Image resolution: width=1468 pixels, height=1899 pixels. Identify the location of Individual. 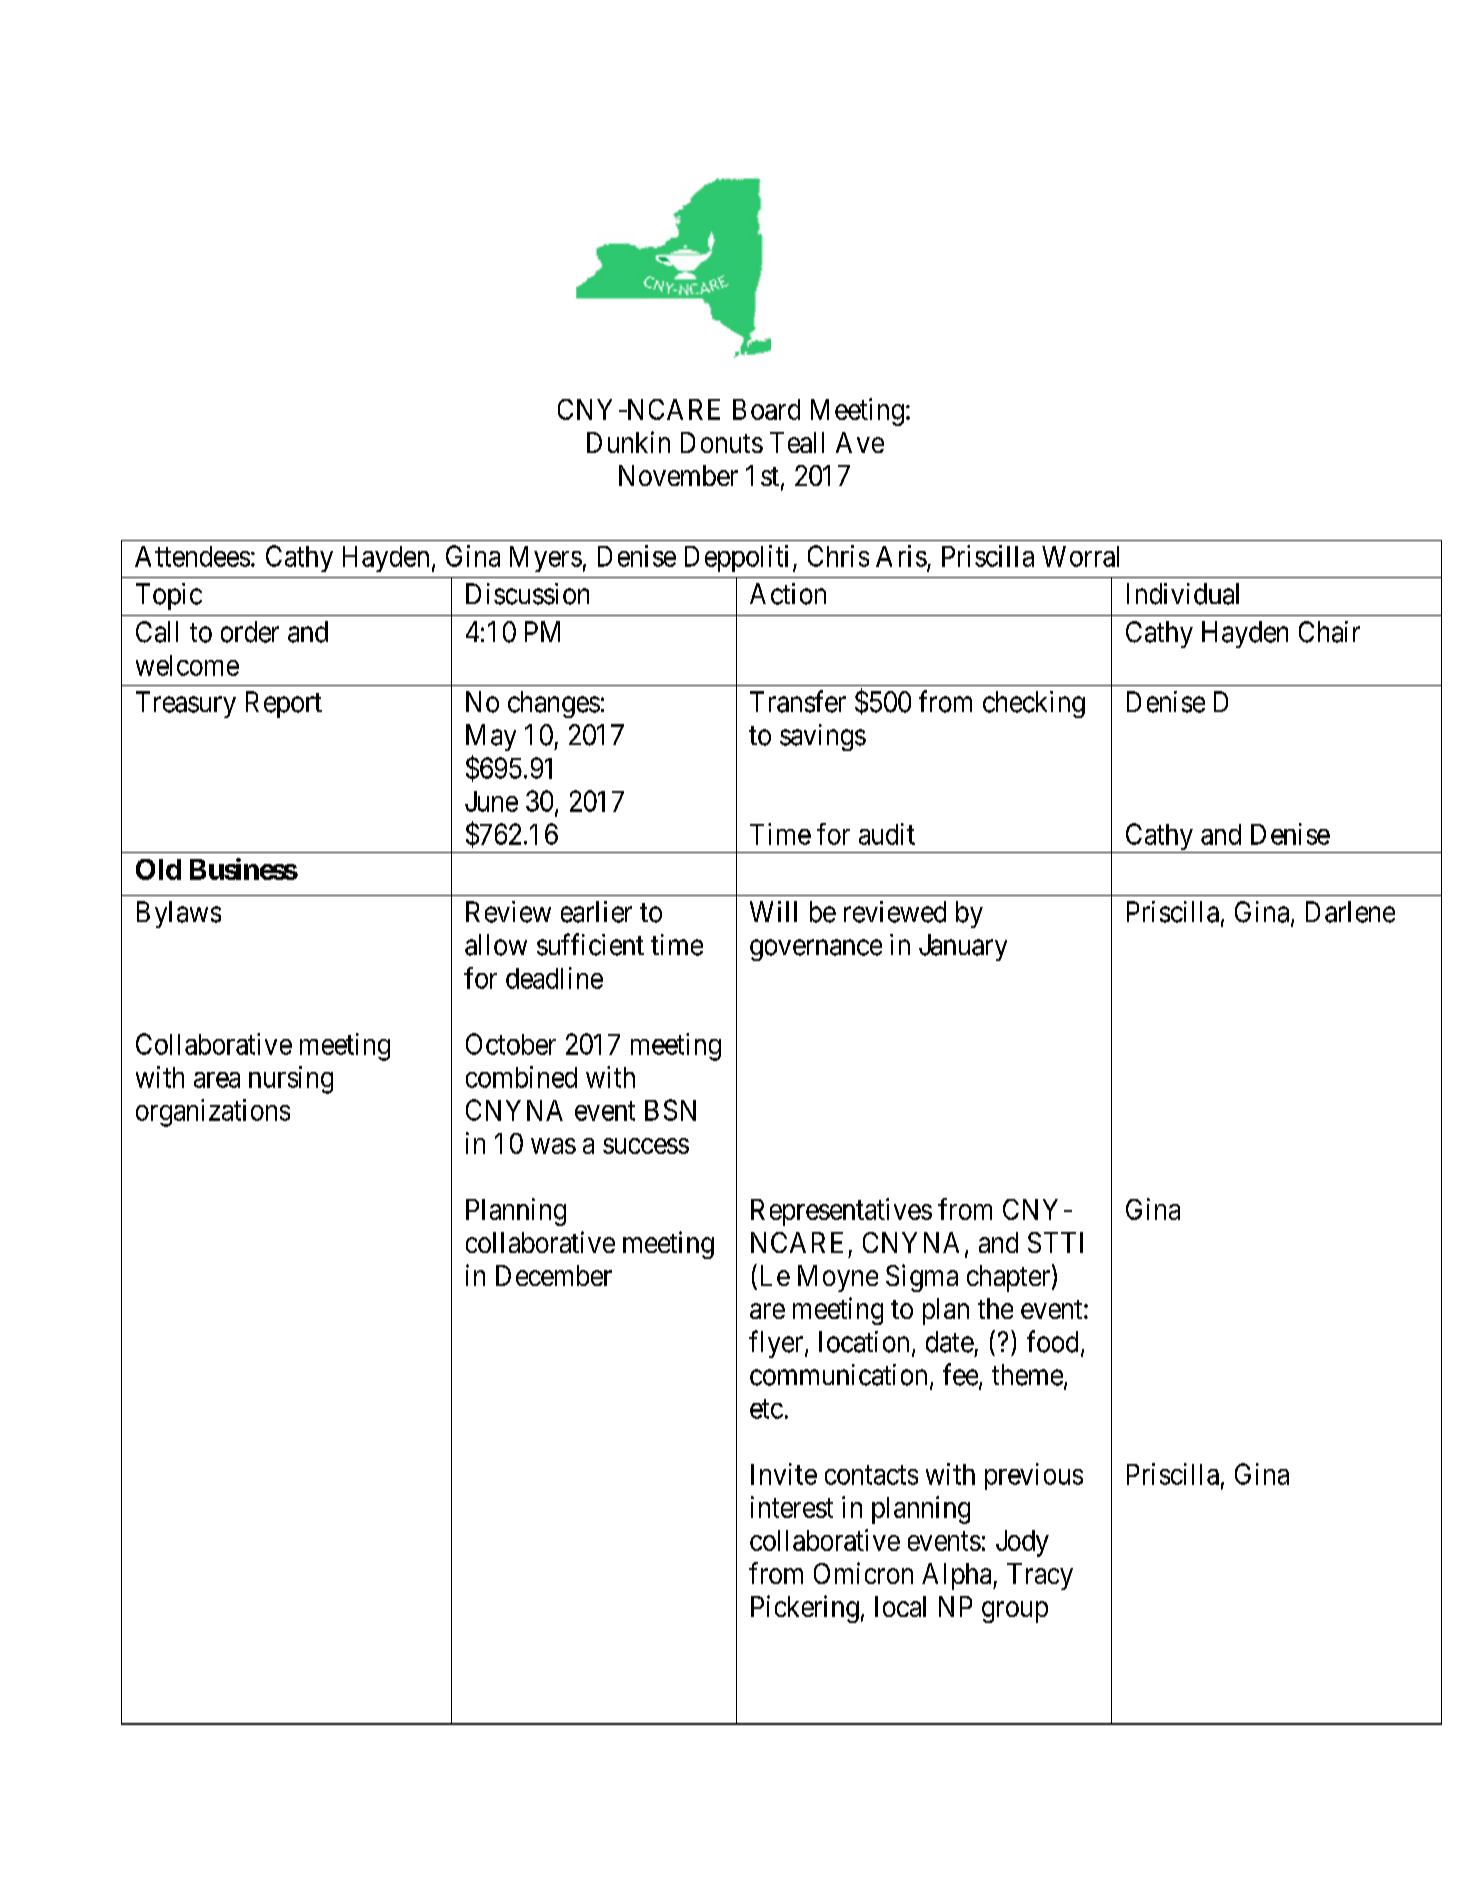
(1183, 594).
